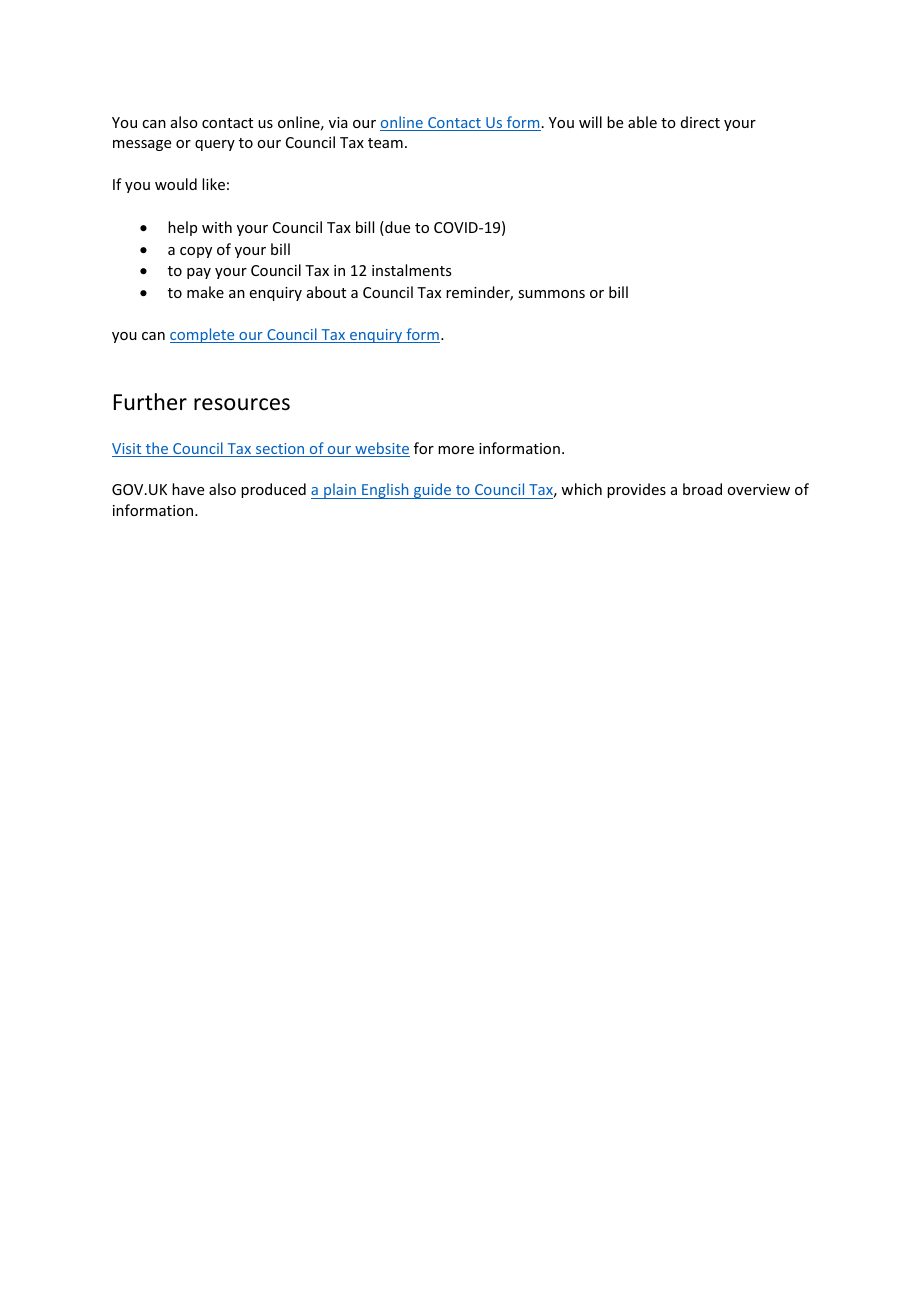 The image size is (924, 1308). I want to click on have, so click(188, 489).
